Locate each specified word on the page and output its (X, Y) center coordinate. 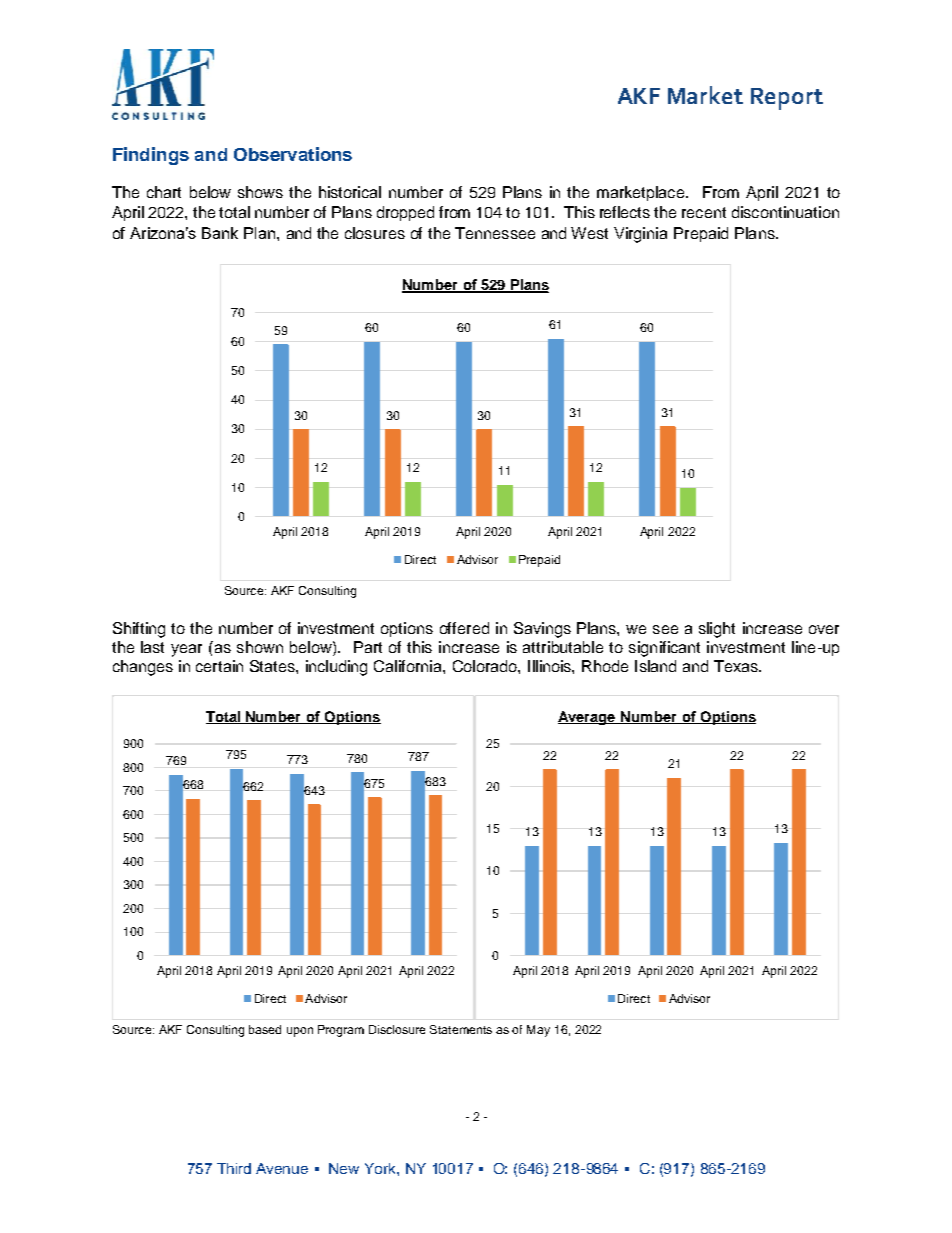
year (186, 650)
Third (234, 1168)
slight (717, 630)
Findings (151, 156)
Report (787, 99)
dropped (405, 213)
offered (464, 628)
